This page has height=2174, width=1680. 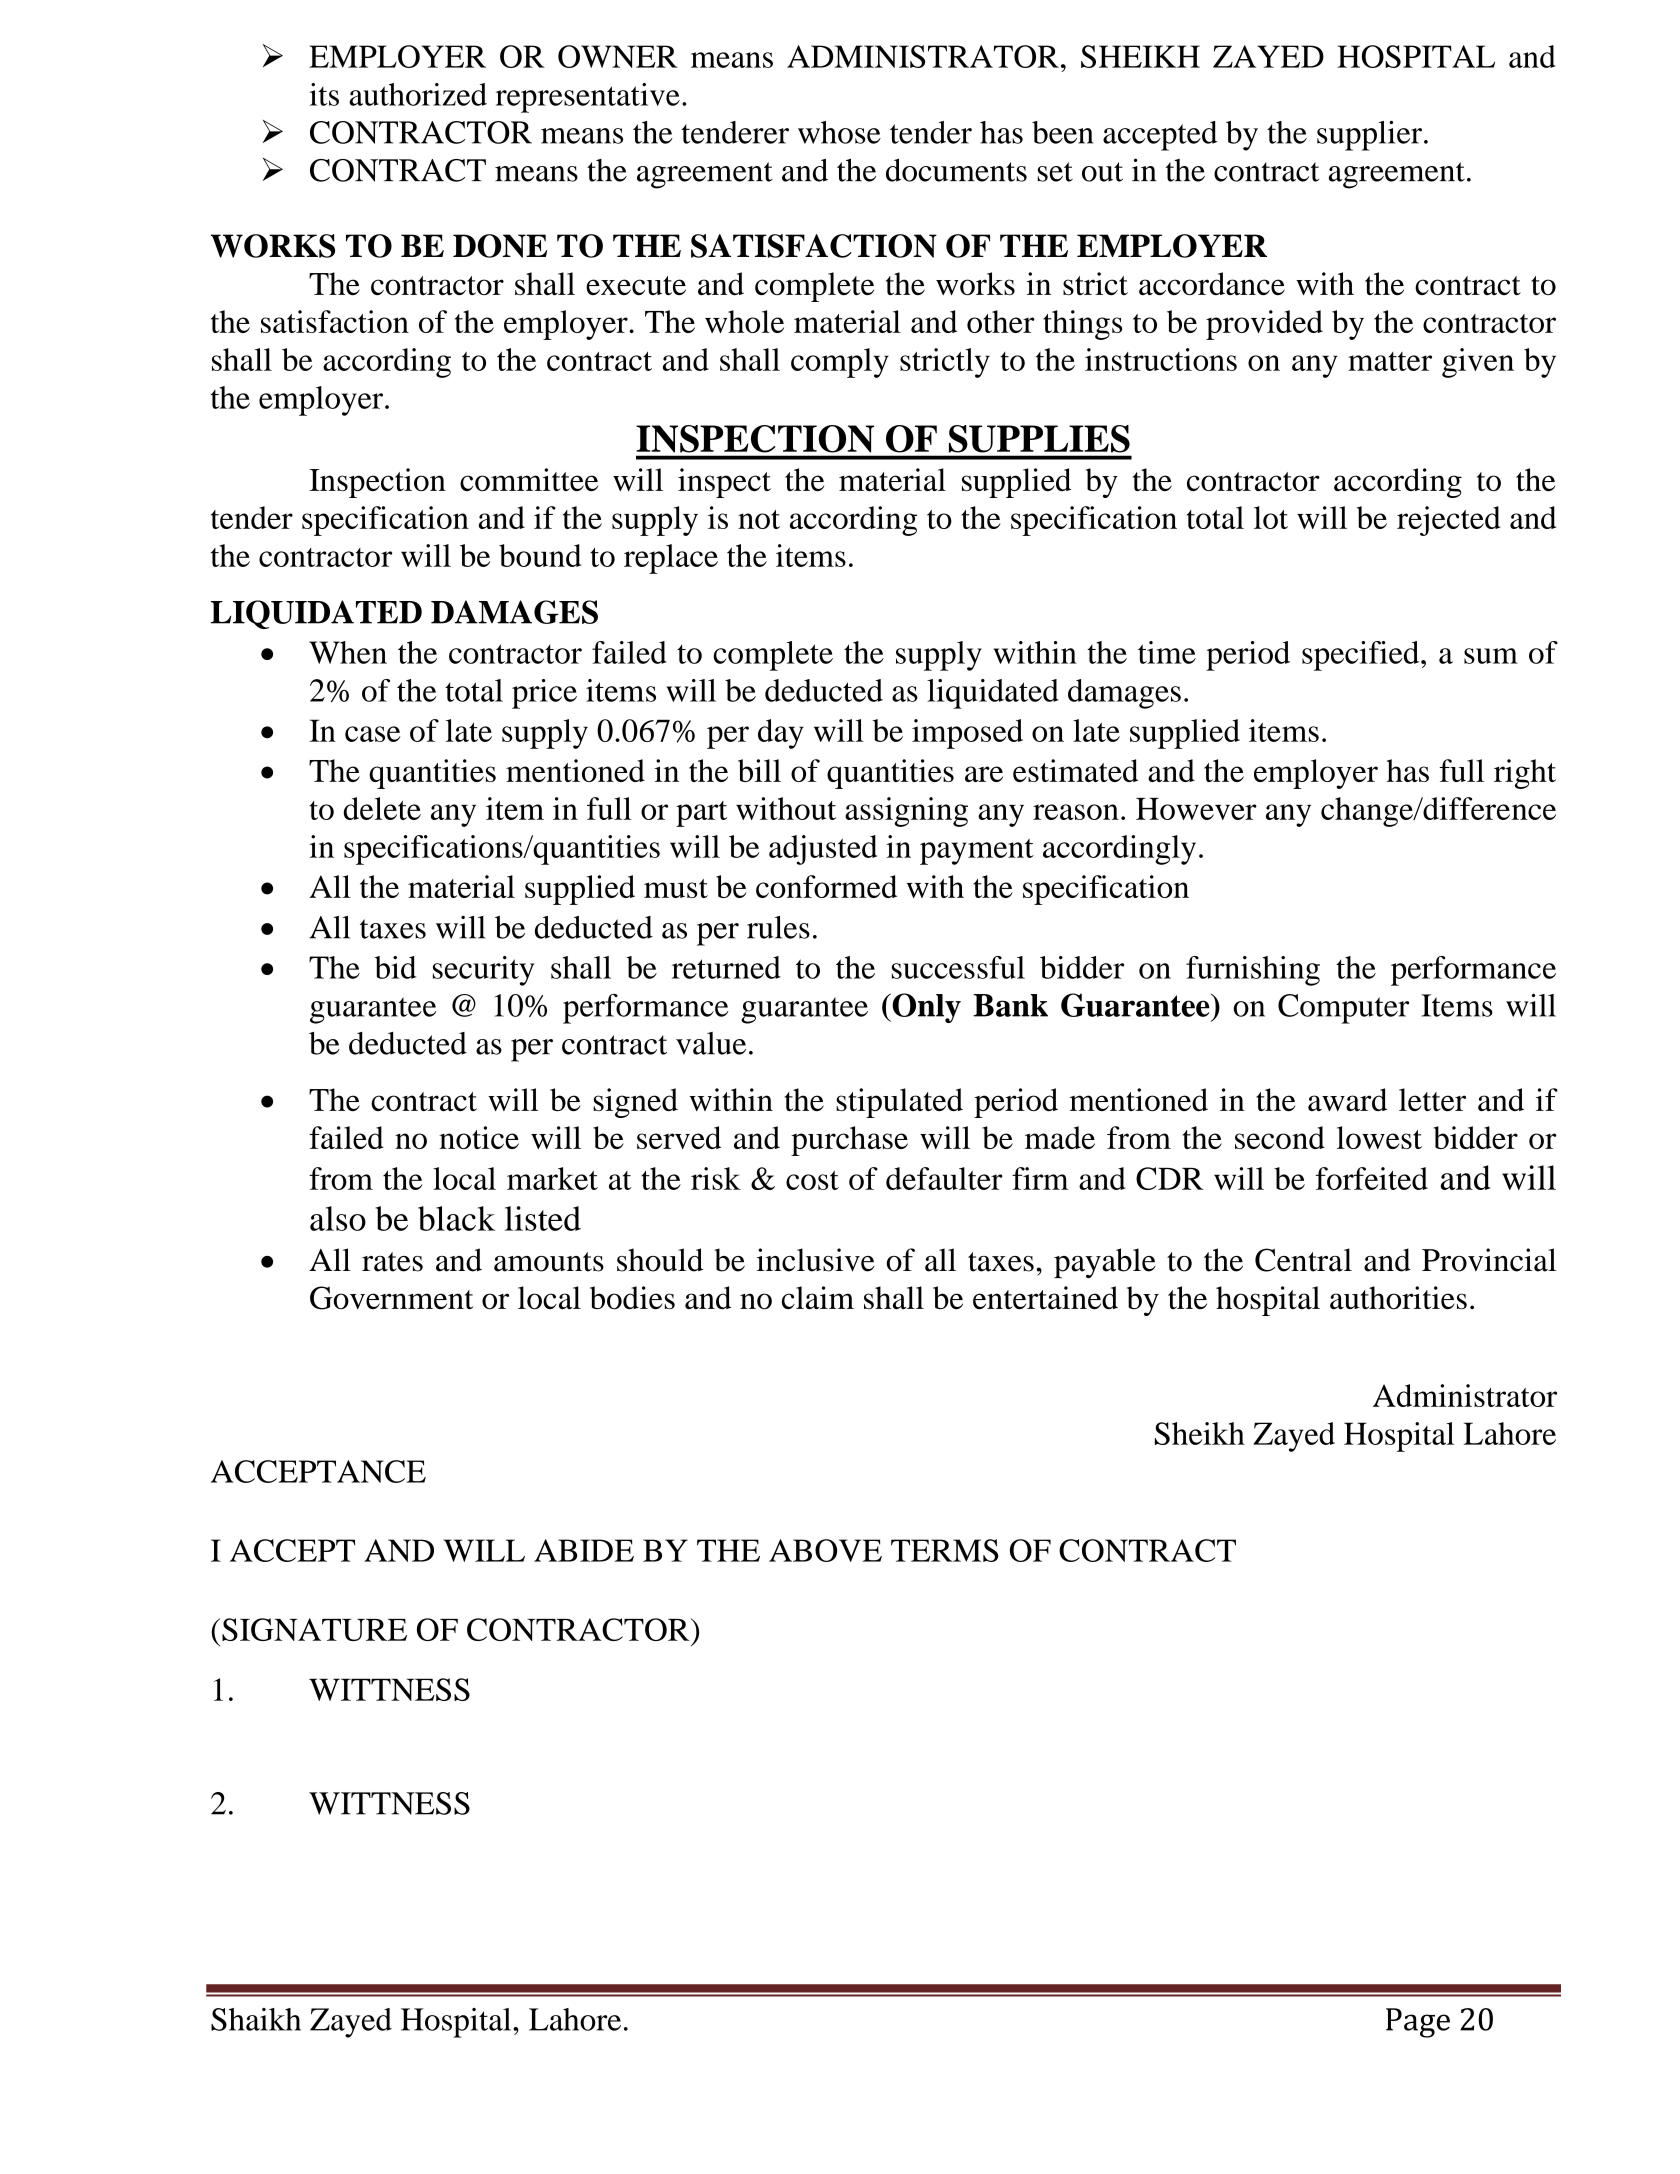 What do you see at coordinates (256, 2019) in the page?
I see `Shaikh` at bounding box center [256, 2019].
